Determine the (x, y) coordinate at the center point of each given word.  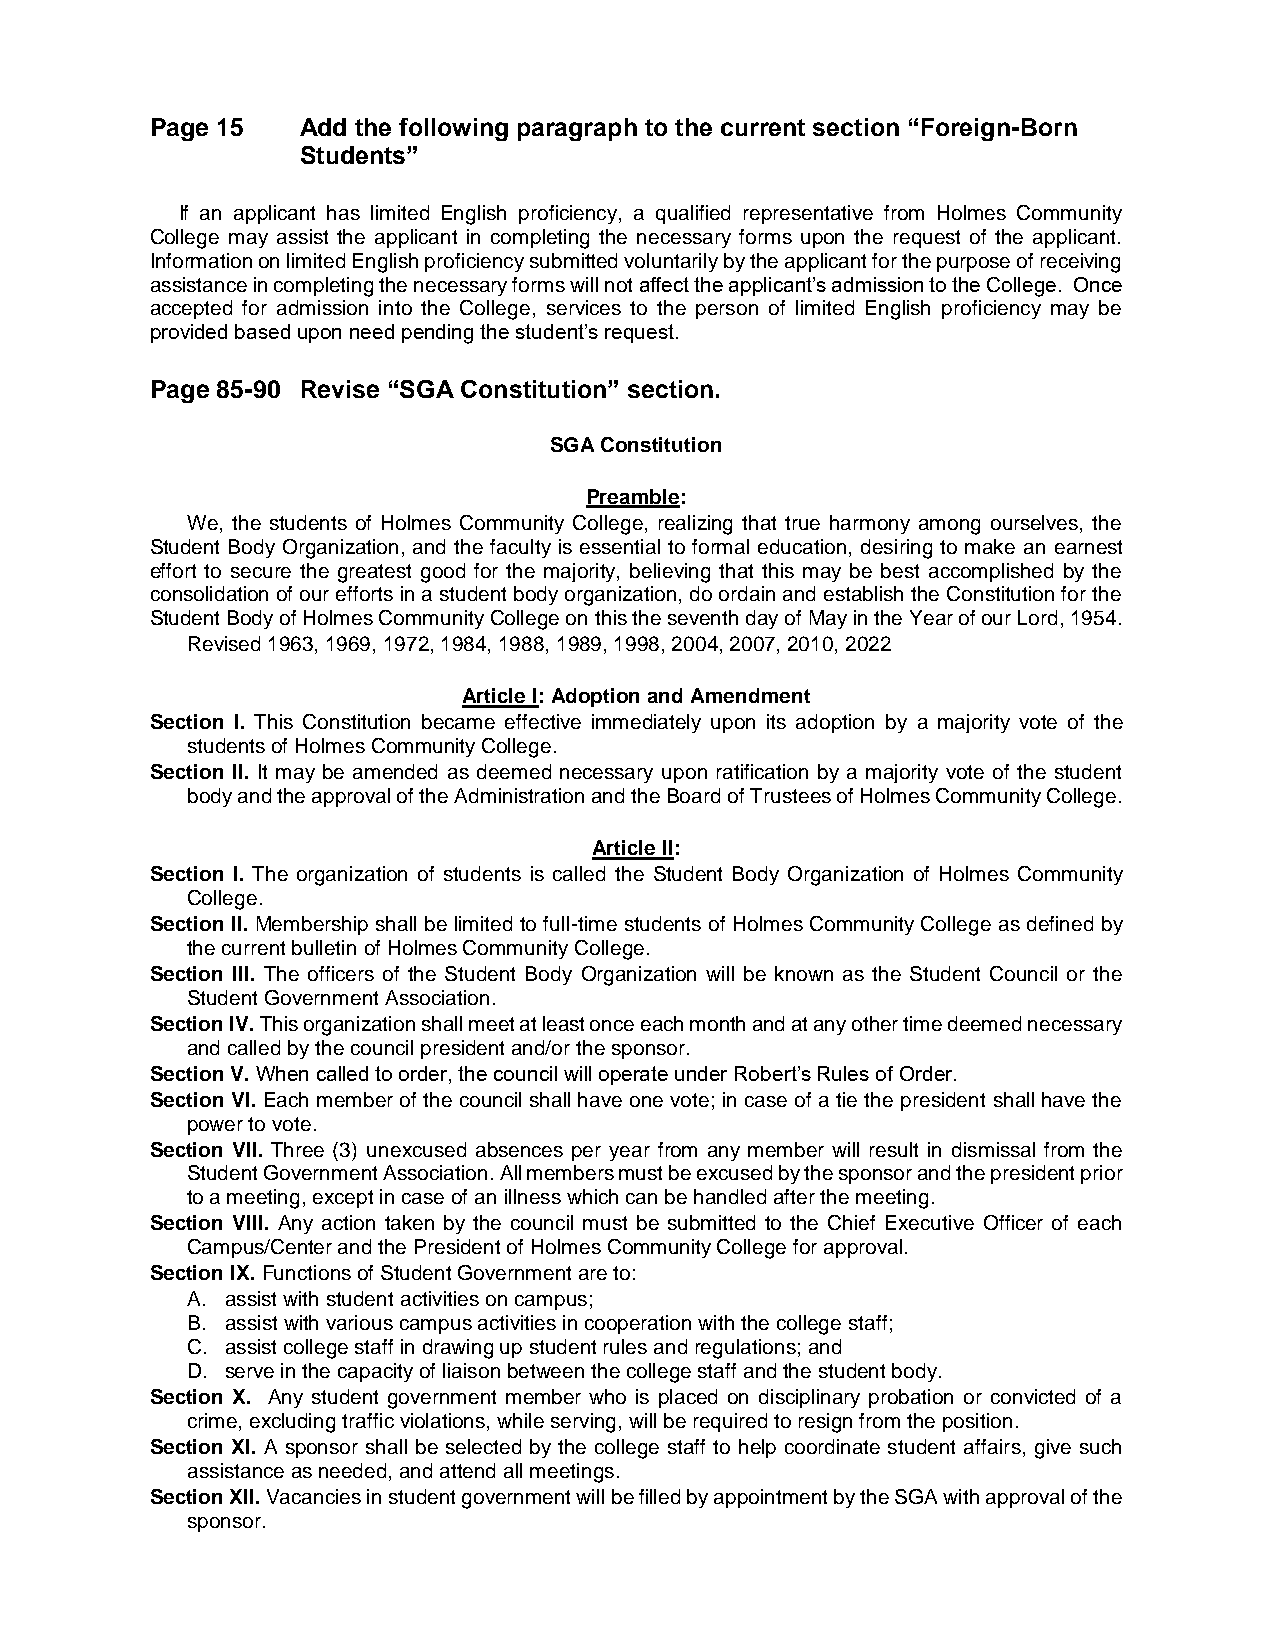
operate (633, 1075)
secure (261, 572)
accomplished (991, 572)
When (282, 1073)
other (875, 1023)
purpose (973, 264)
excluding (292, 1423)
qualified (693, 214)
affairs (992, 1446)
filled (659, 1496)
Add (323, 127)
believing (670, 573)
